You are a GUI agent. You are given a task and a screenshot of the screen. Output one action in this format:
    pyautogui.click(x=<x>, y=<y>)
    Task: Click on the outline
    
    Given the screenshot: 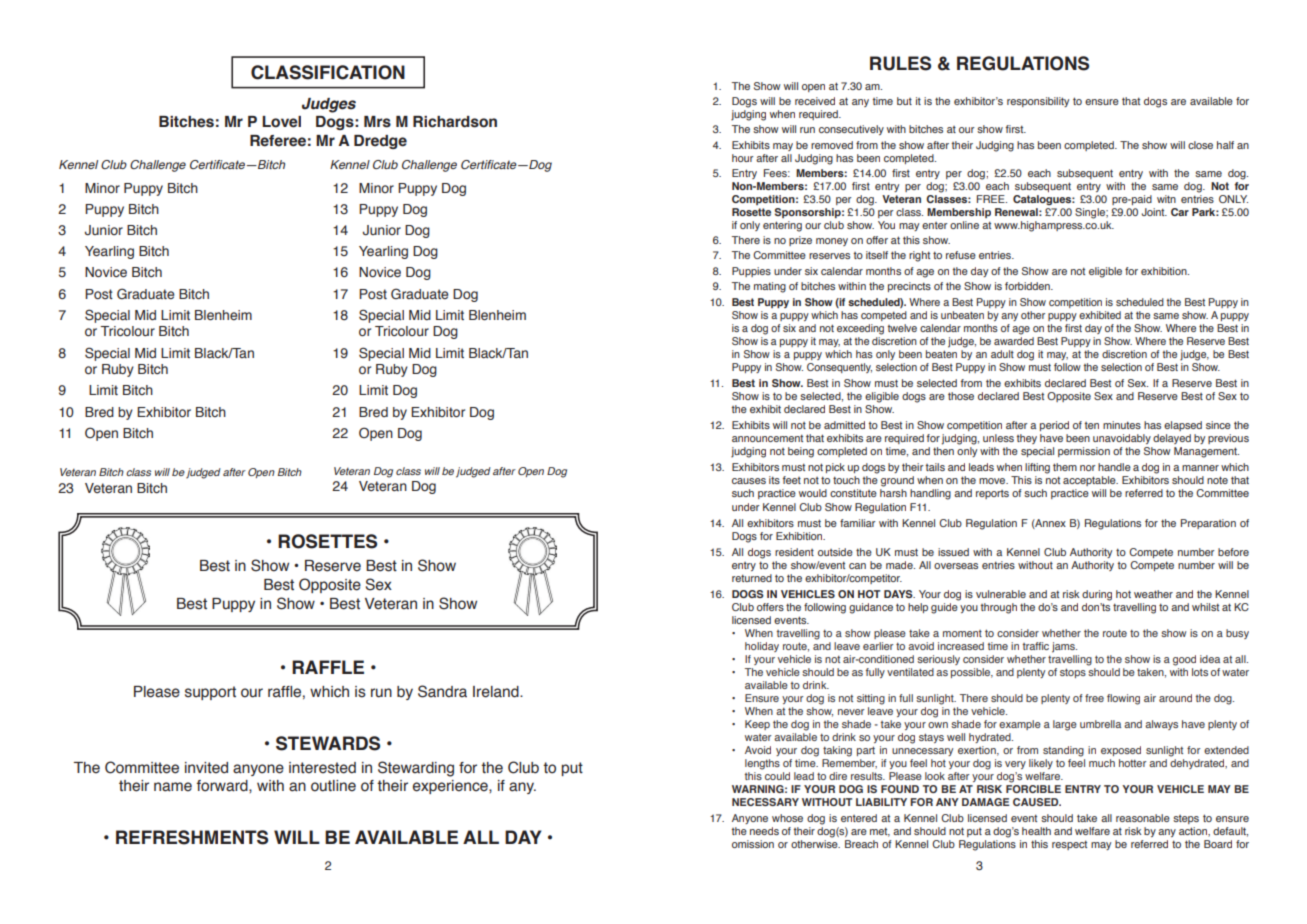 What is the action you would take?
    pyautogui.click(x=333, y=786)
